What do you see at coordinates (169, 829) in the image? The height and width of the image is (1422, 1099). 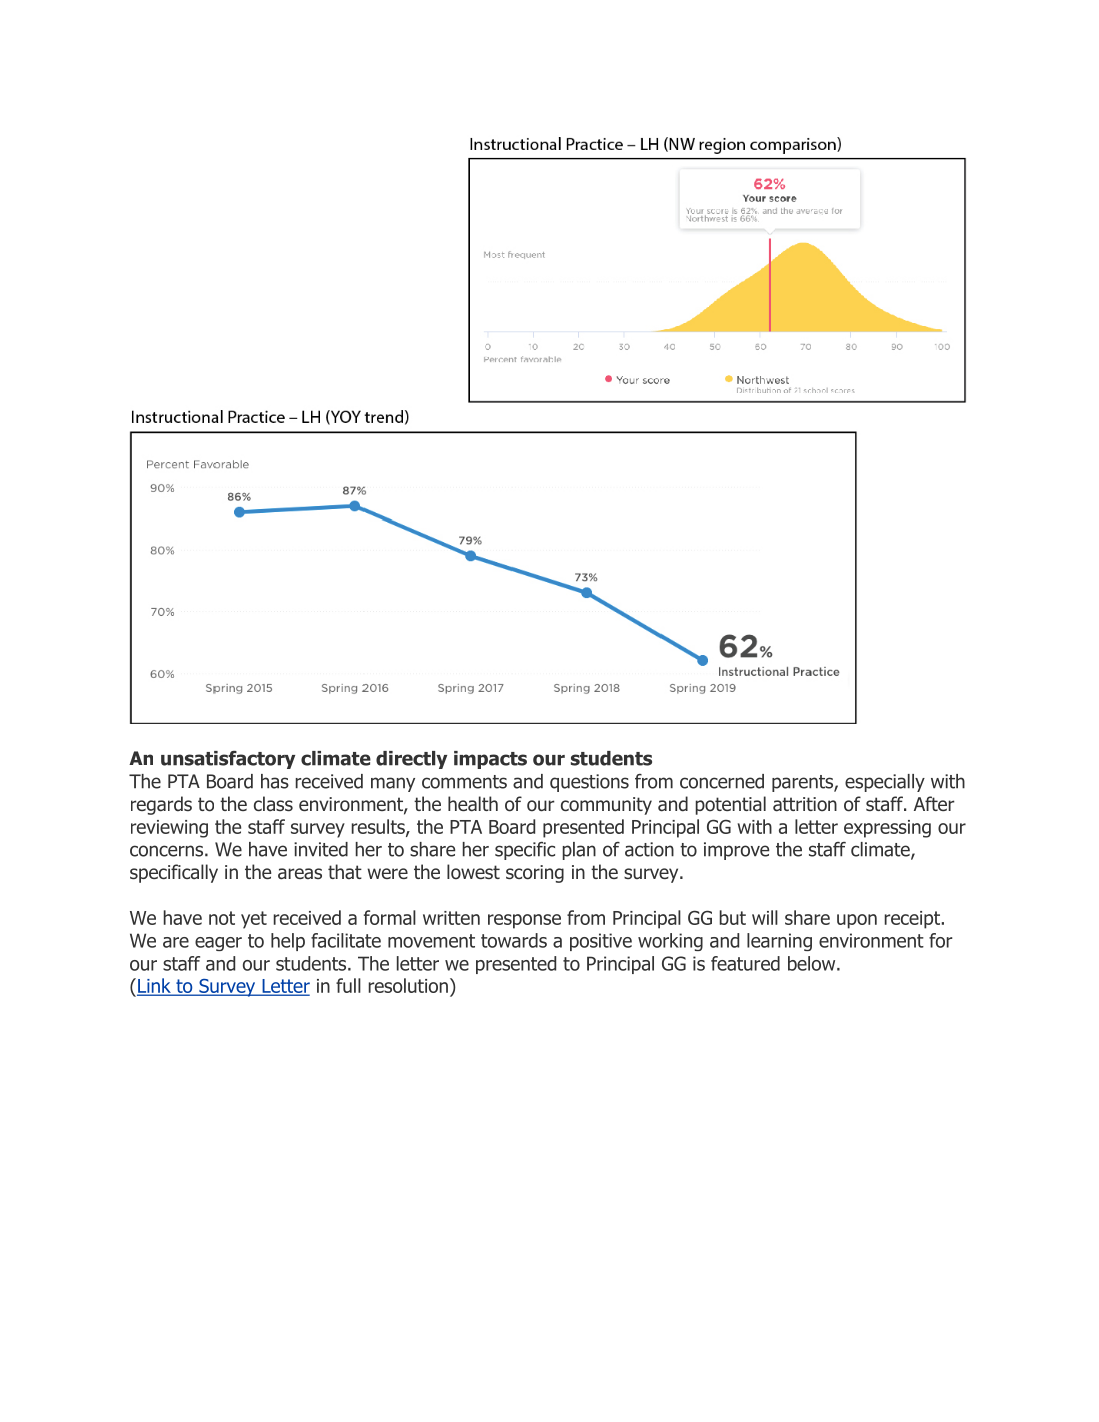 I see `reviewing` at bounding box center [169, 829].
